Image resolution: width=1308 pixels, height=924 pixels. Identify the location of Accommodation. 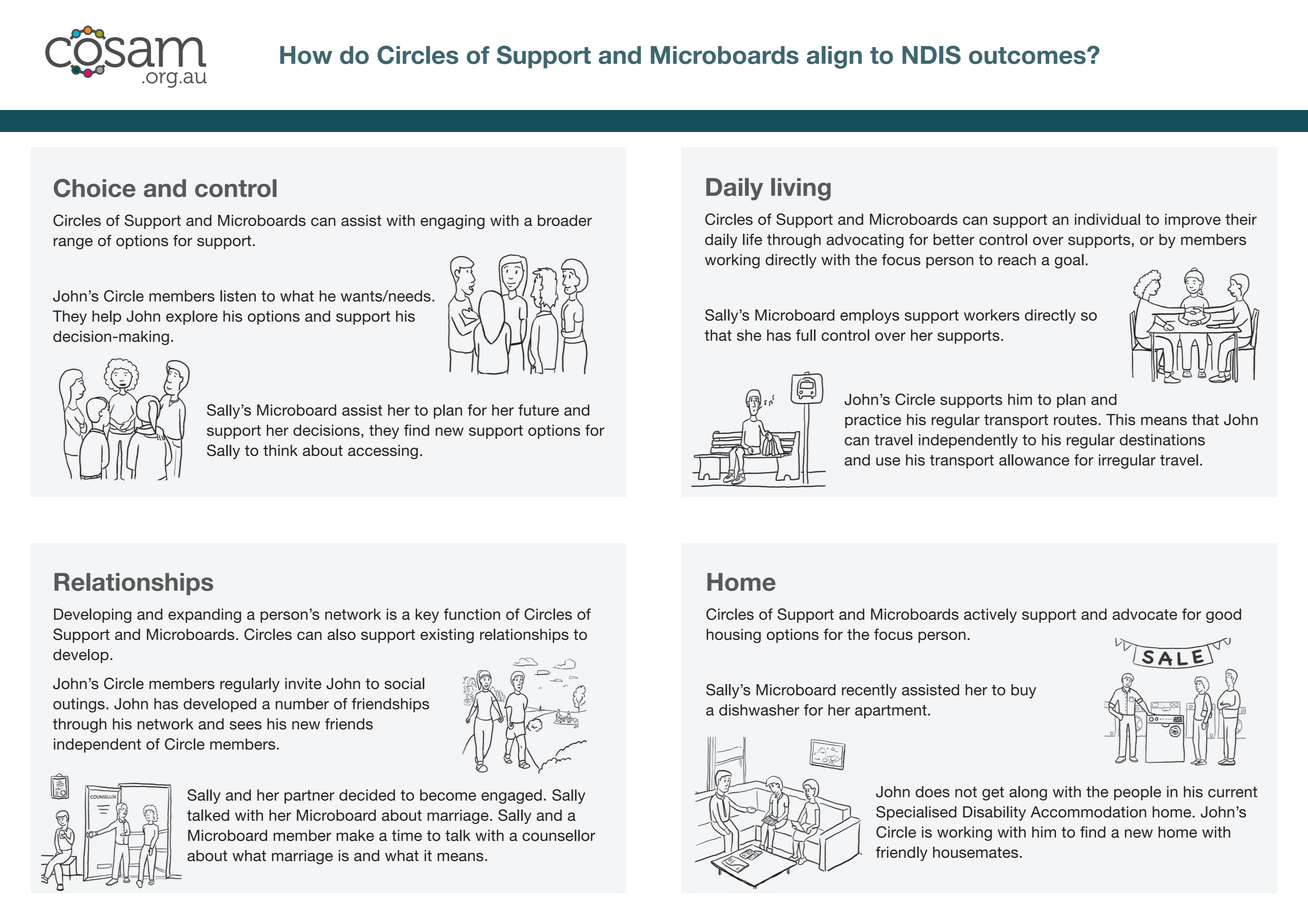
(1088, 812).
